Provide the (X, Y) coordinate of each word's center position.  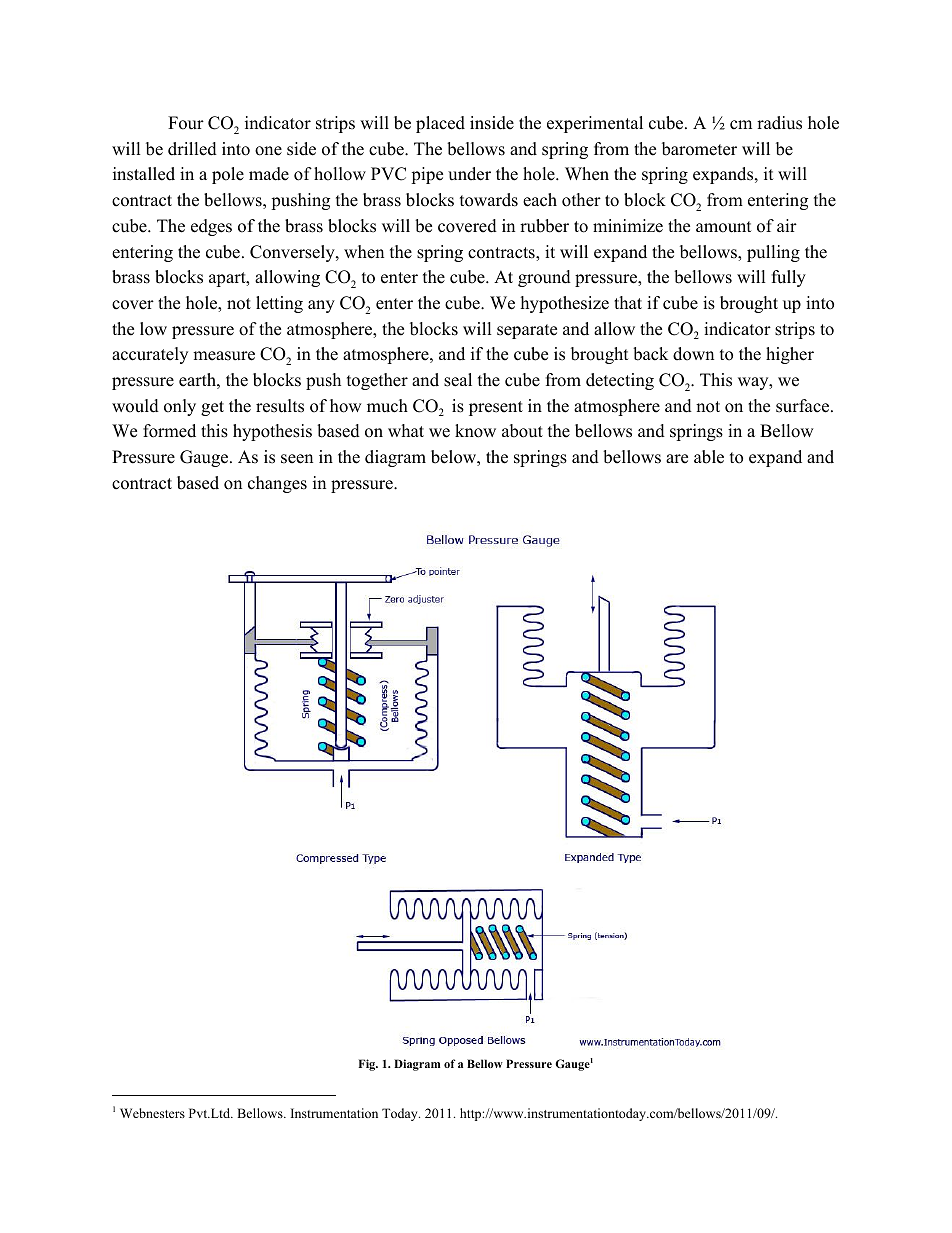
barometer (699, 149)
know (475, 431)
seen (297, 459)
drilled (192, 149)
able (709, 457)
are (677, 459)
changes (277, 484)
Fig (368, 1065)
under (469, 174)
